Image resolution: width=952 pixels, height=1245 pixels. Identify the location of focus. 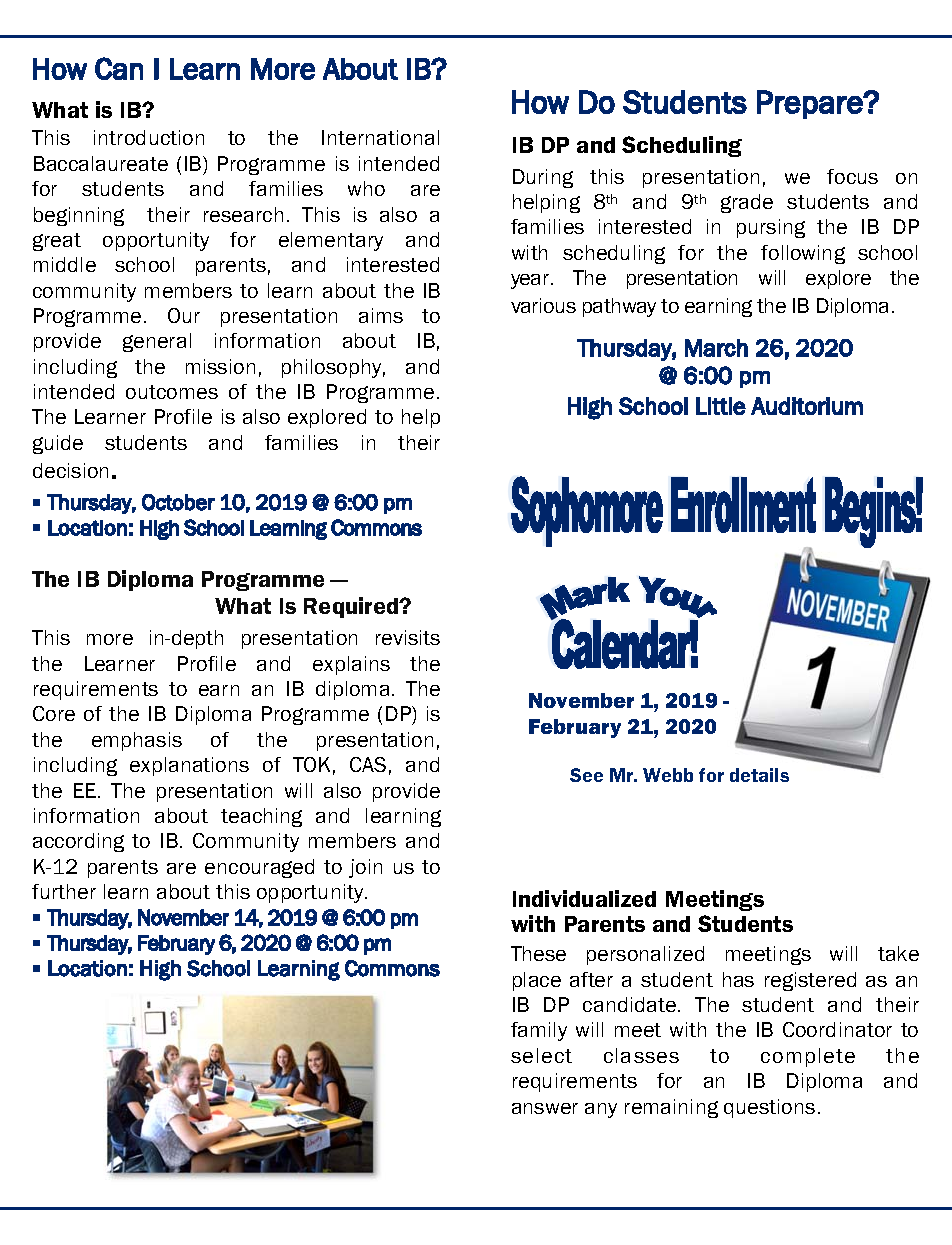
(852, 176).
